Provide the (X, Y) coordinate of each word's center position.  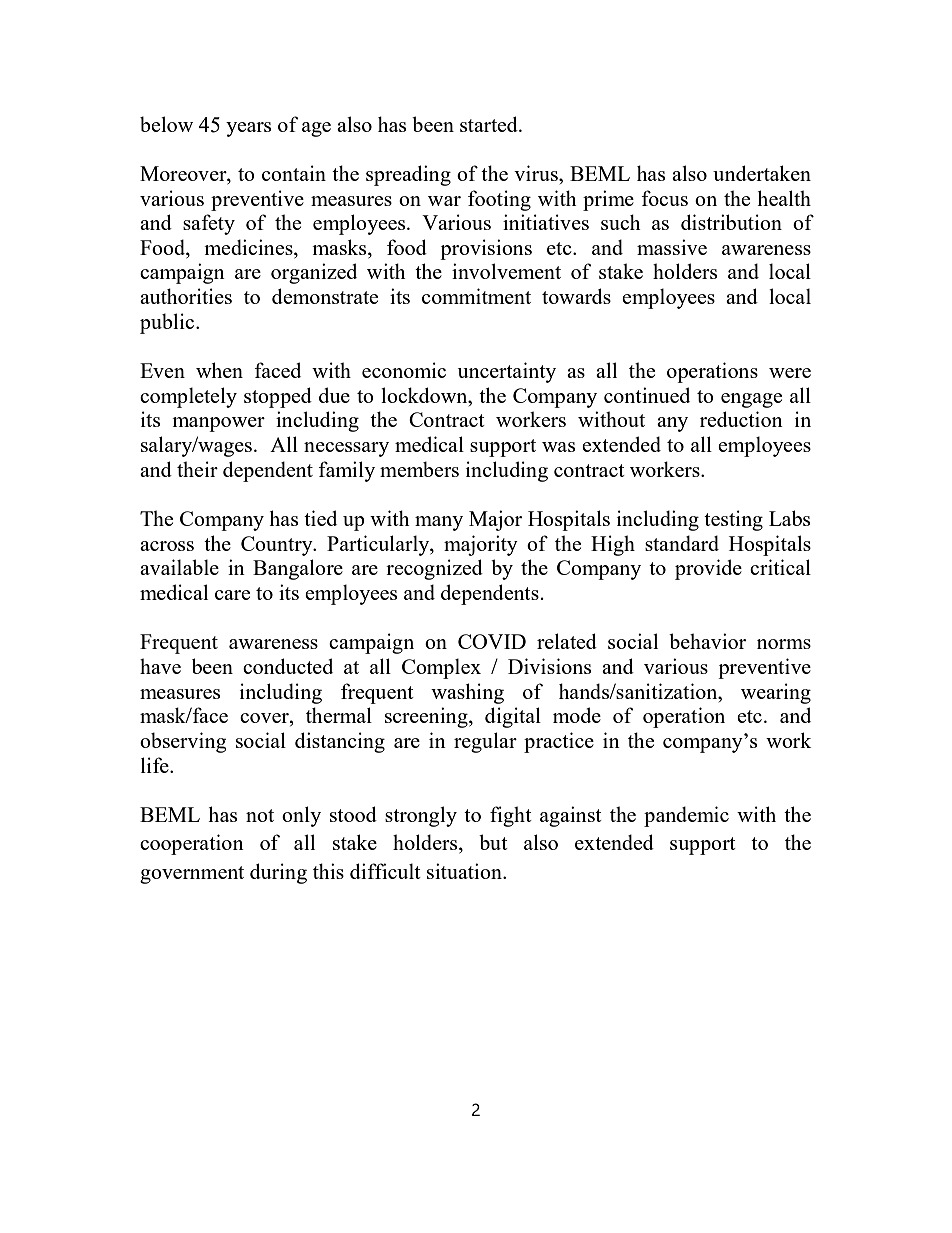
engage (751, 400)
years (248, 129)
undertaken (762, 173)
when (219, 370)
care (232, 595)
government (192, 875)
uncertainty (507, 372)
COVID (492, 641)
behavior (707, 641)
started (490, 124)
